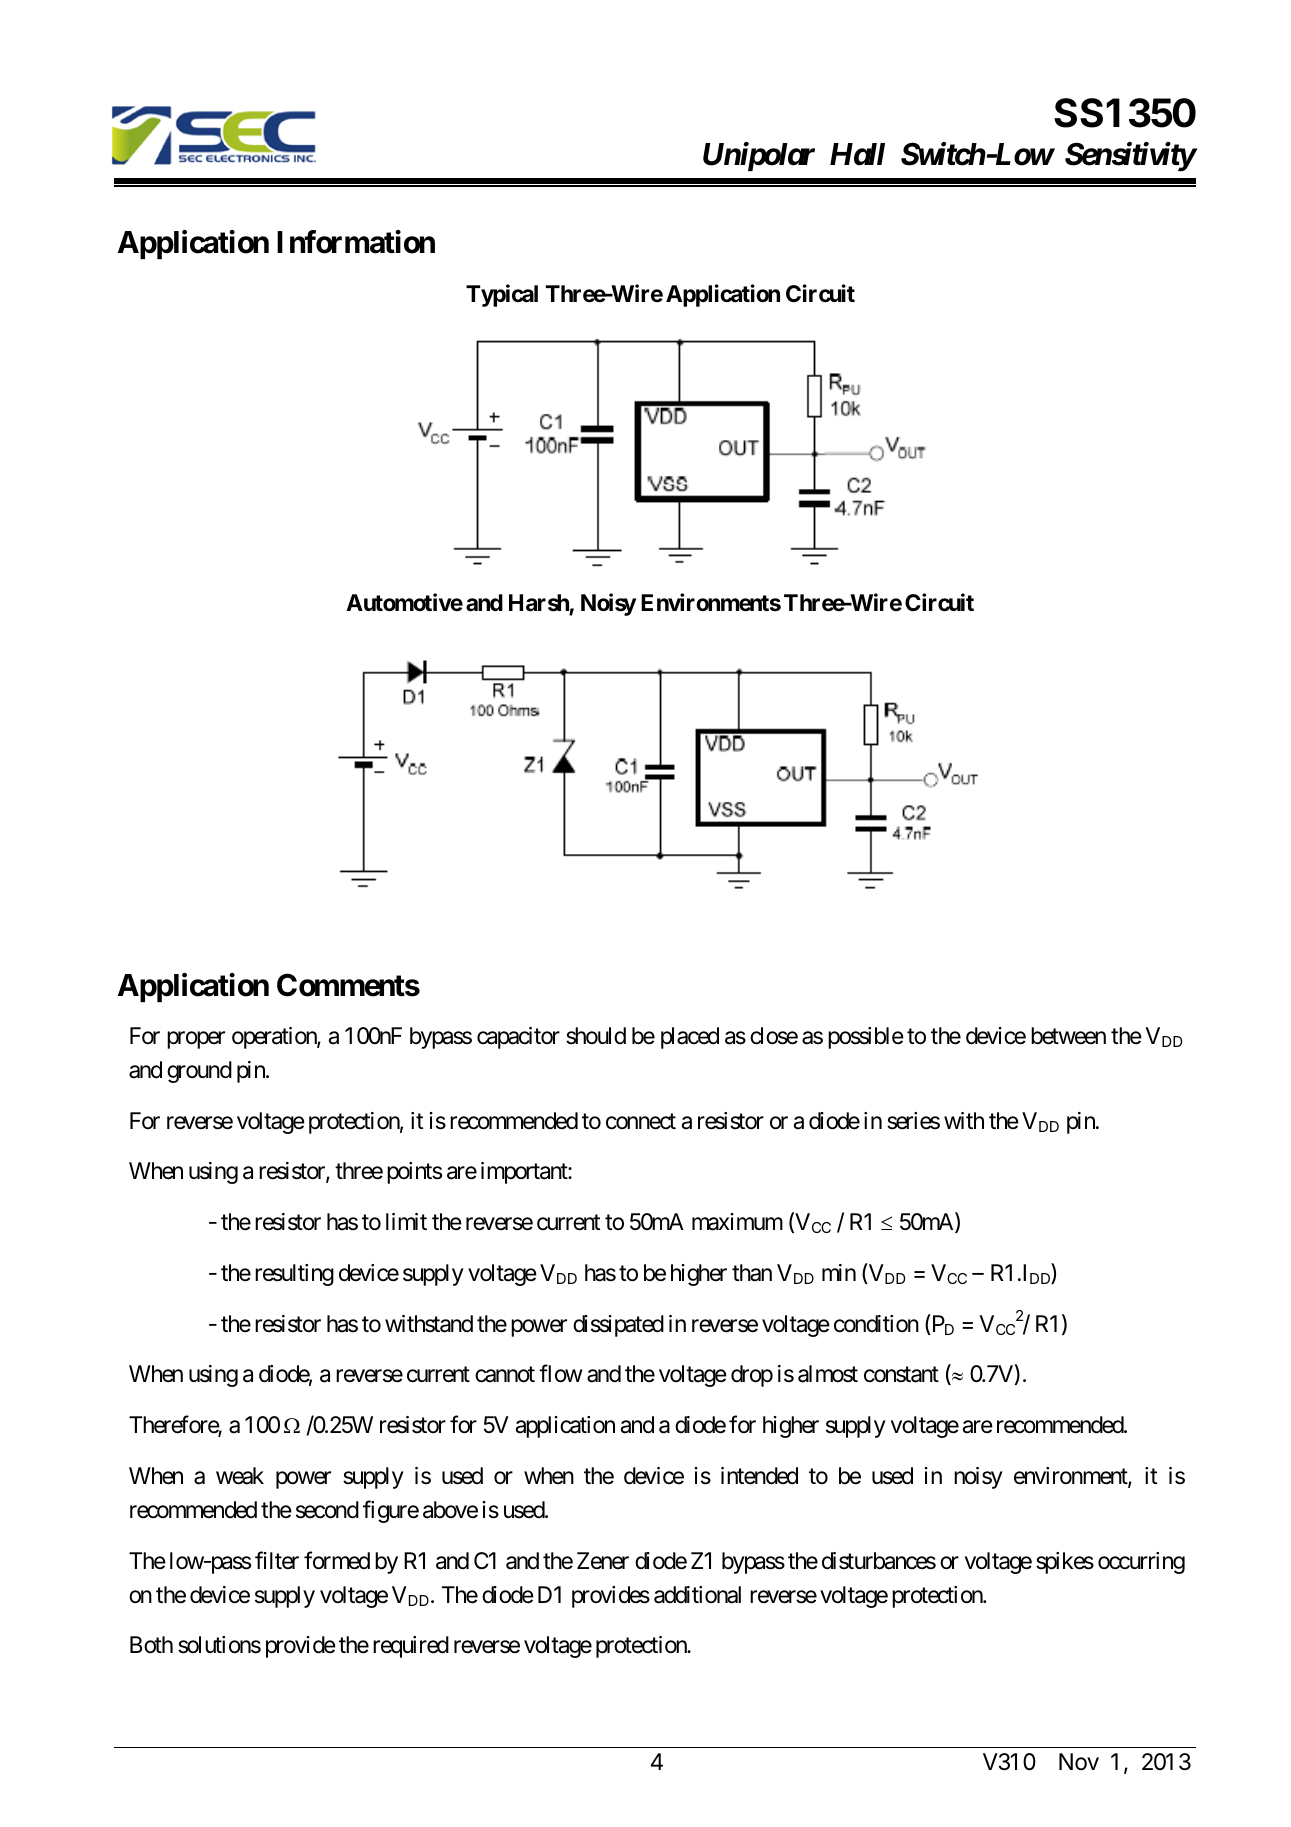 Image resolution: width=1291 pixels, height=1827 pixels. I want to click on additional, so click(697, 1595).
